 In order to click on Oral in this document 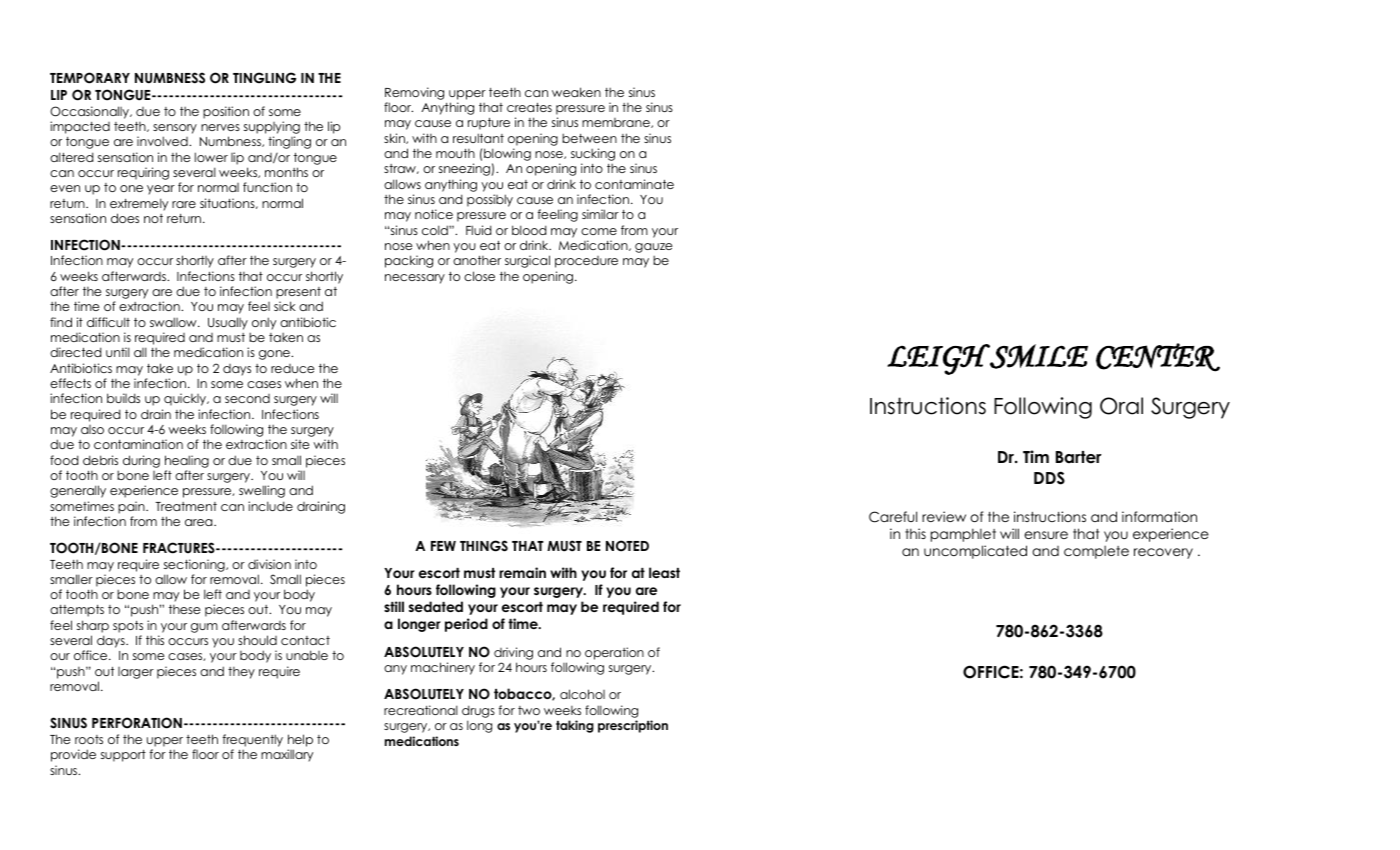, I will do `click(1121, 406)`.
